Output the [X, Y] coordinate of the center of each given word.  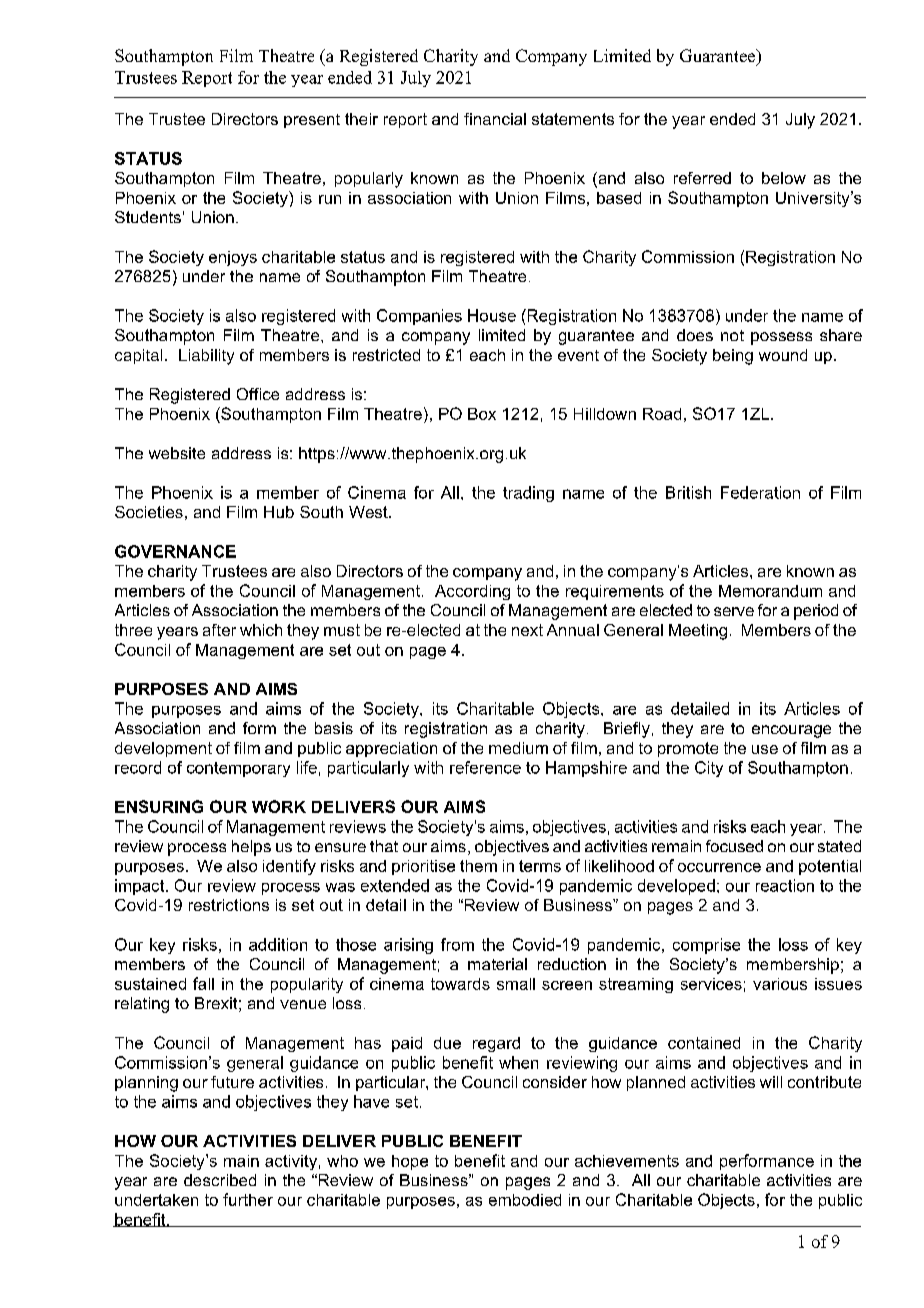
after [219, 630]
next [527, 630]
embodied [525, 1200]
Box [482, 414]
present [312, 121]
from [457, 944]
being [733, 357]
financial [495, 119]
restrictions [229, 905]
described [220, 1180]
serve [734, 611]
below [784, 178]
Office [258, 394]
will [771, 1082]
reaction [785, 885]
